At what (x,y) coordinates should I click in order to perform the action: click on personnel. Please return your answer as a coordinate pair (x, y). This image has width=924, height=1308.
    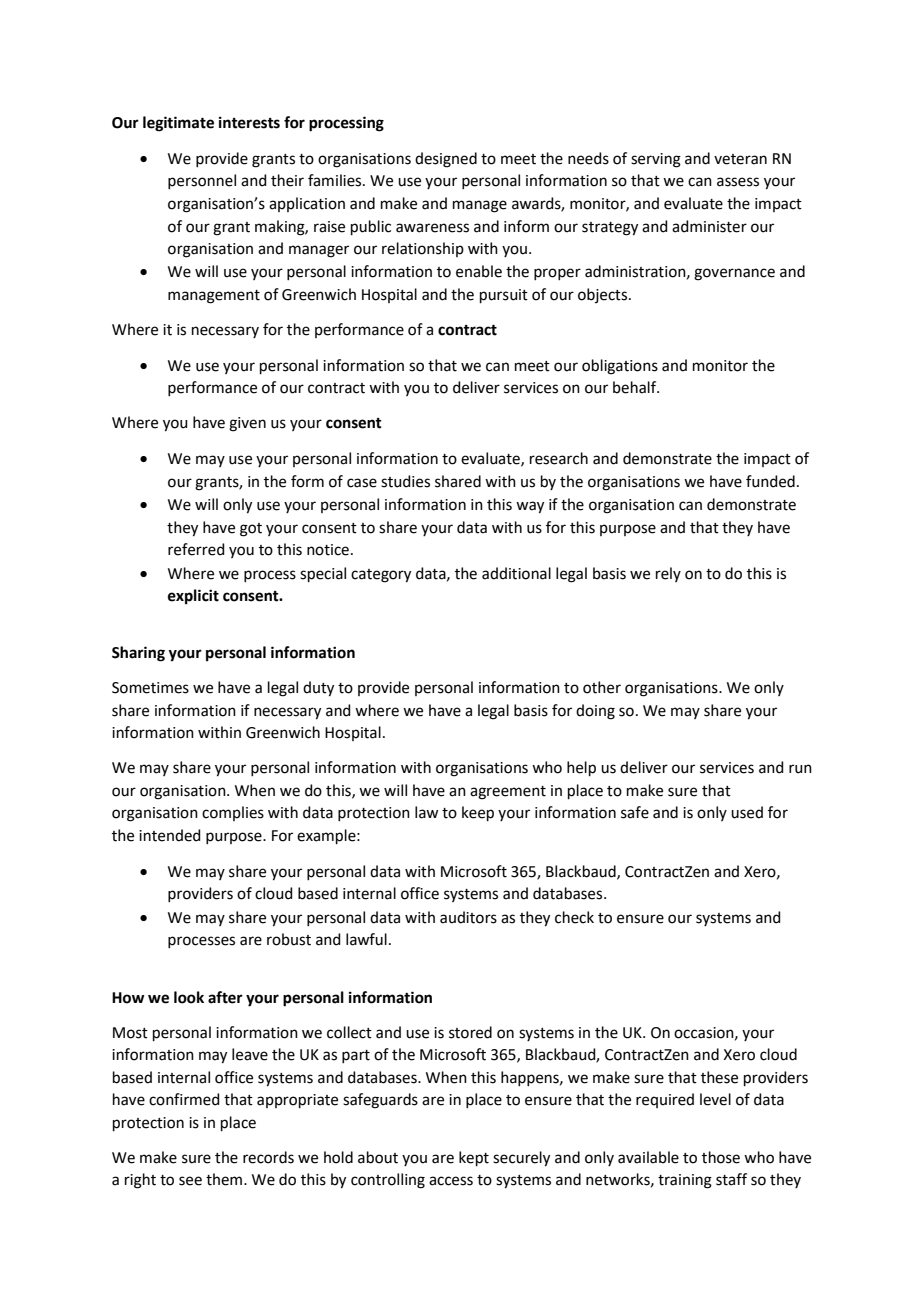
    Looking at the image, I should click on (202, 181).
